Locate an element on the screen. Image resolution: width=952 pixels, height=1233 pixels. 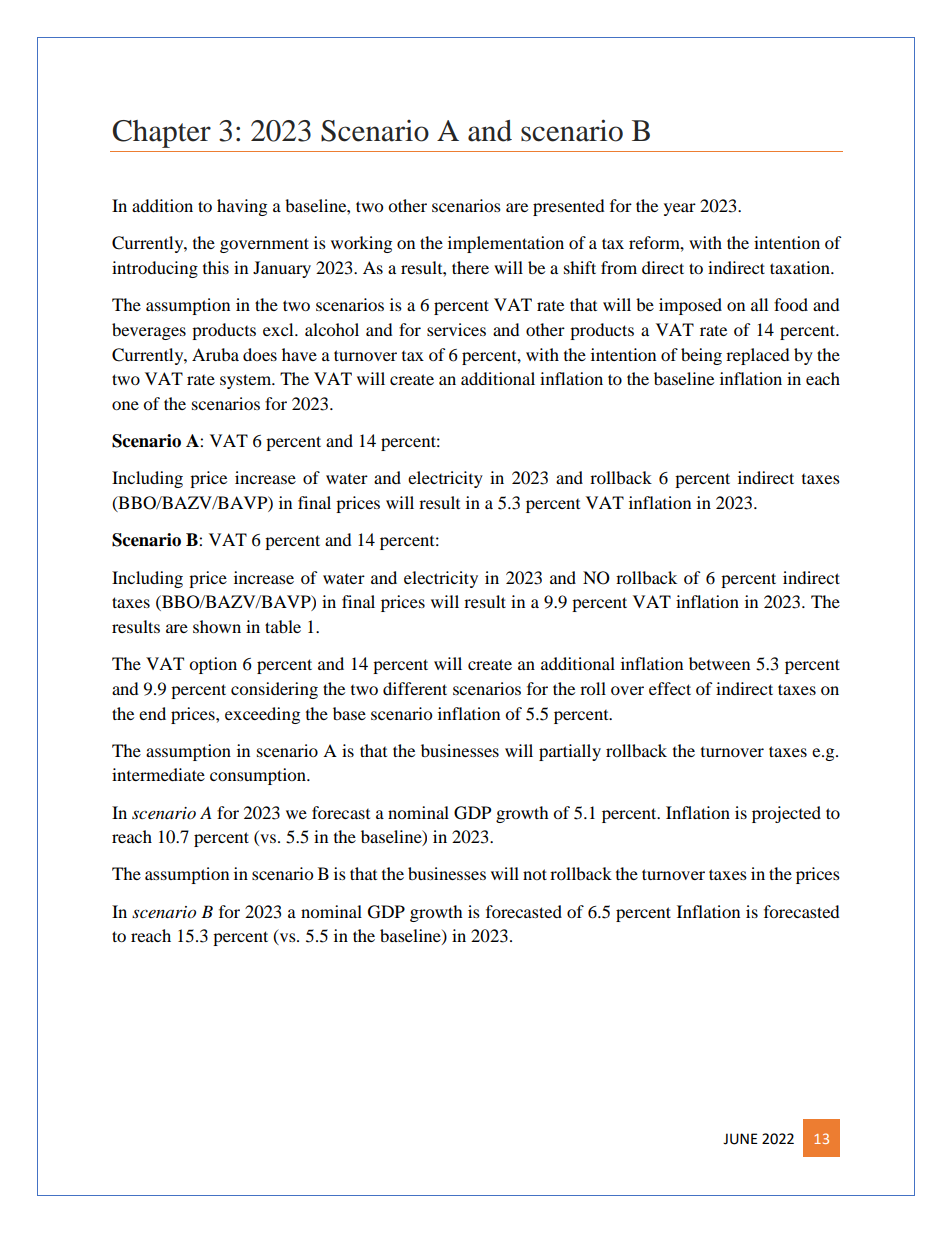
different is located at coordinates (415, 688).
